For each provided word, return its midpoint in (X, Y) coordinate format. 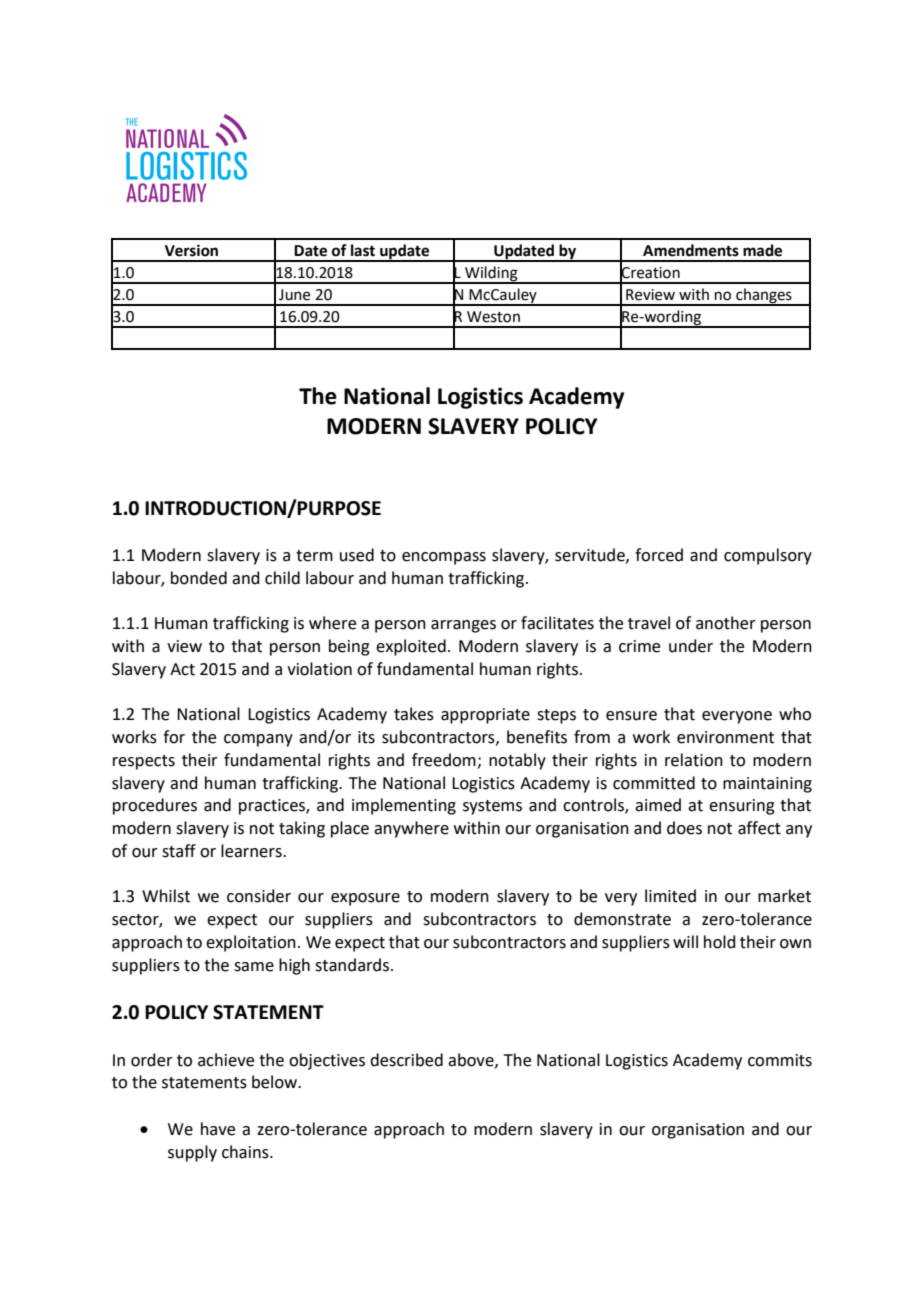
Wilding (491, 275)
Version (191, 250)
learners (252, 851)
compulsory (768, 556)
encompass (444, 558)
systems (492, 807)
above (472, 1060)
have (218, 1129)
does (684, 828)
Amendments (691, 250)
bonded (199, 578)
